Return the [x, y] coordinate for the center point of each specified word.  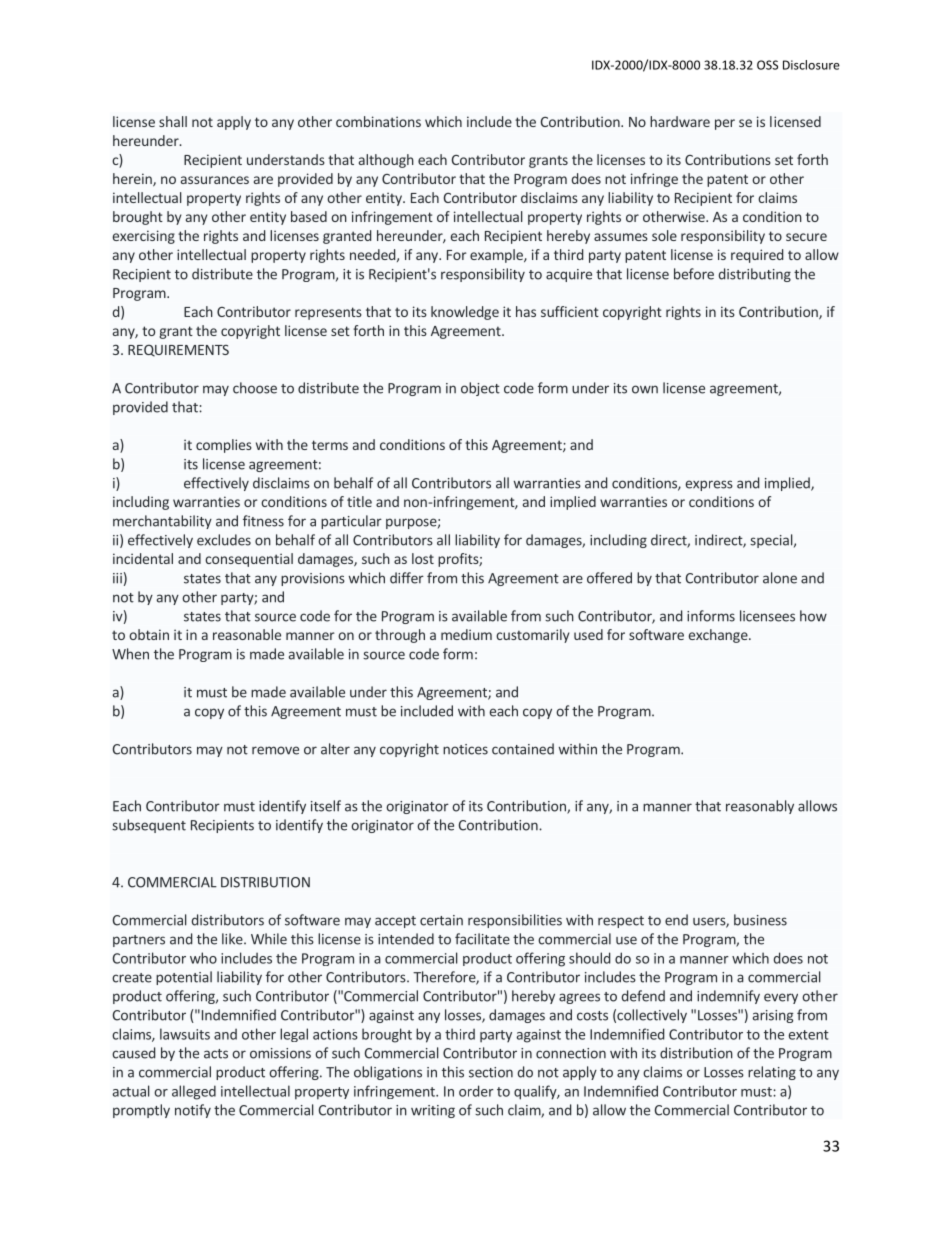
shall [173, 121]
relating [772, 1073]
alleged [194, 1092]
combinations [378, 121]
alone [780, 578]
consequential [249, 560]
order [476, 1091]
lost [423, 558]
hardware [680, 121]
